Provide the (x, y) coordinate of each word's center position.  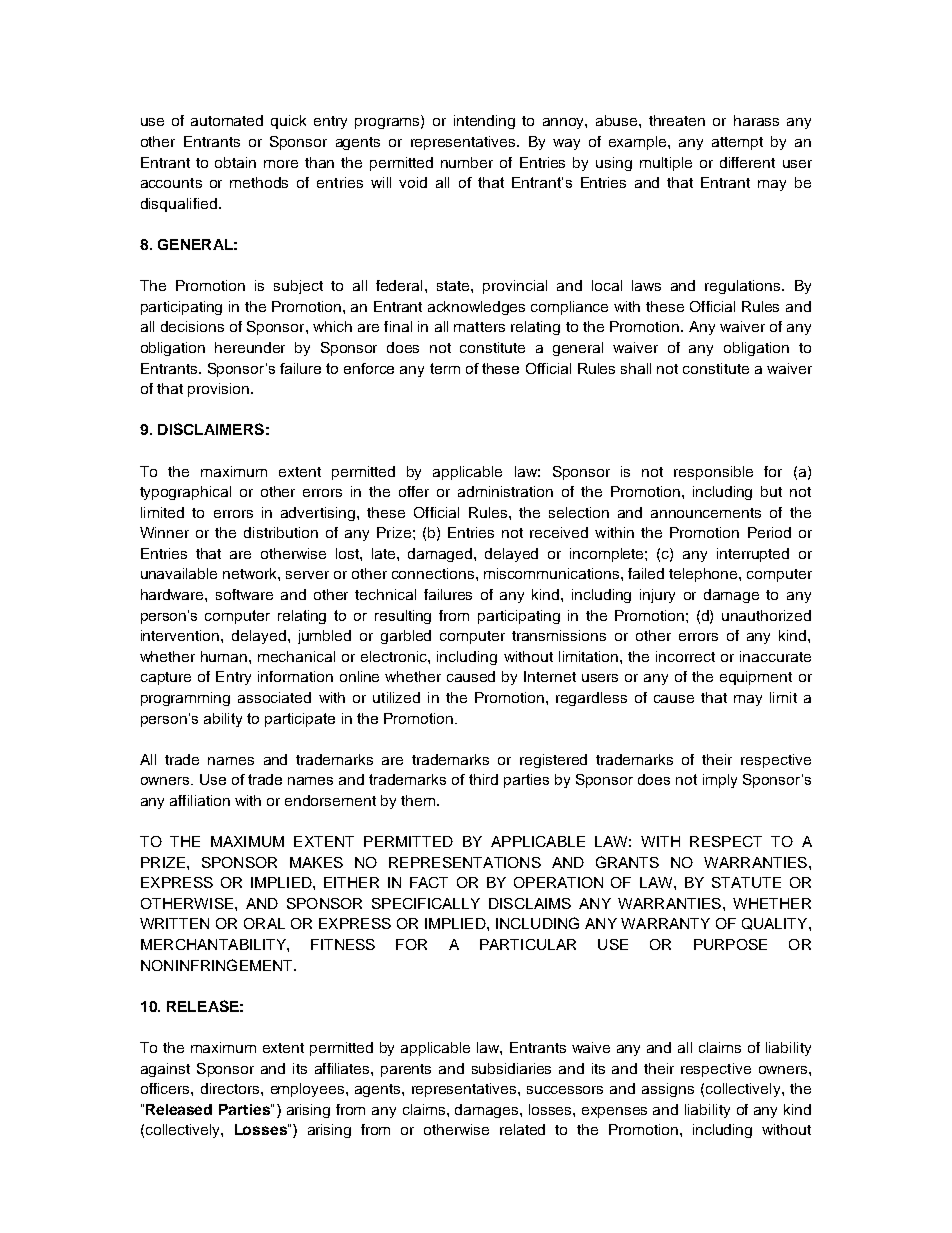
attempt (737, 143)
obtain (235, 162)
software (244, 594)
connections (434, 573)
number (467, 162)
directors (231, 1088)
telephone (704, 575)
